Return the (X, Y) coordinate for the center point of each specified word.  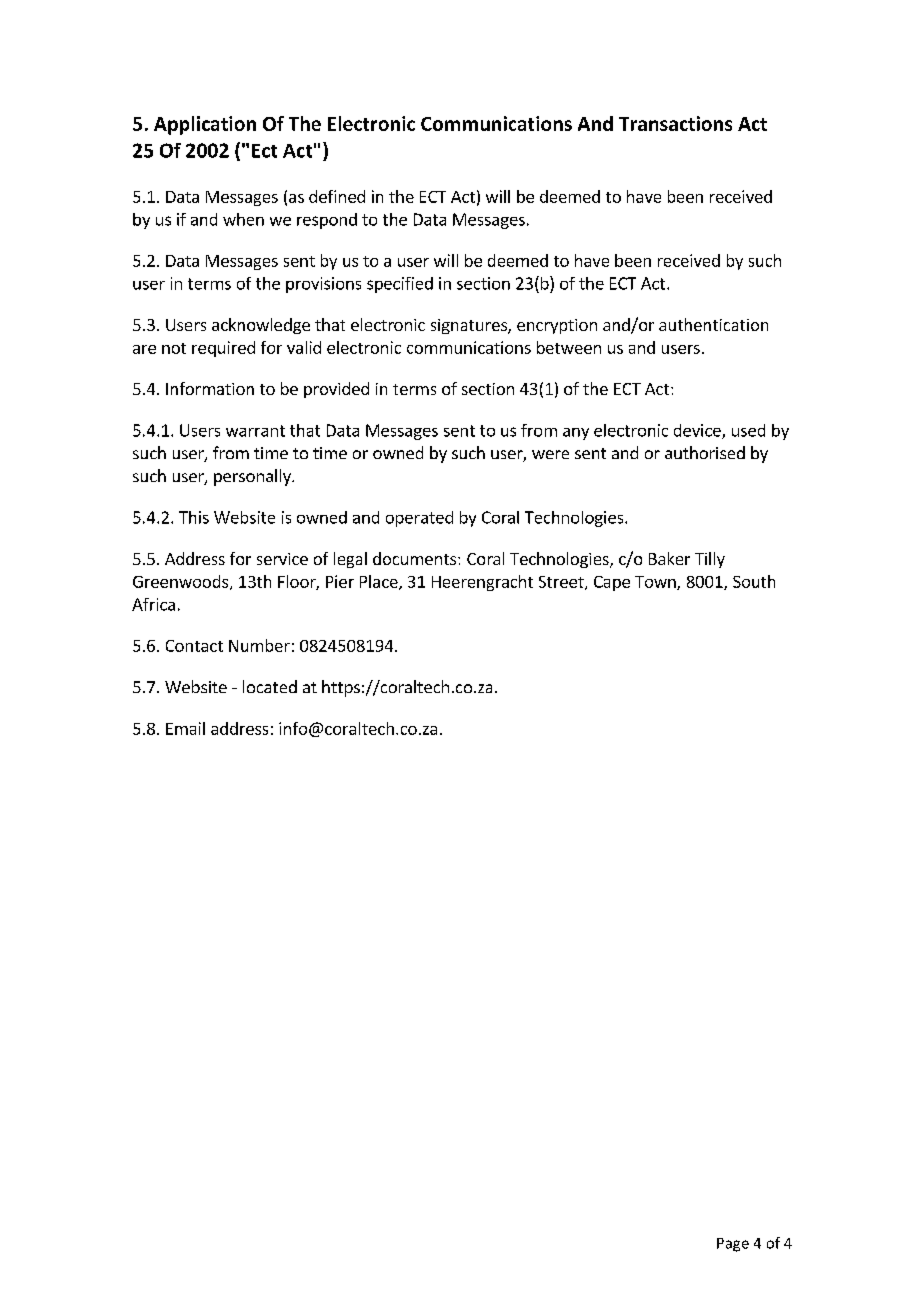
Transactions (675, 123)
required (223, 349)
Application (205, 125)
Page (733, 1245)
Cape (612, 583)
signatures (470, 326)
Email (185, 728)
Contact (194, 646)
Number (259, 645)
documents (416, 558)
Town (656, 583)
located (270, 686)
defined (337, 196)
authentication (713, 324)
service (282, 559)
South (754, 581)
